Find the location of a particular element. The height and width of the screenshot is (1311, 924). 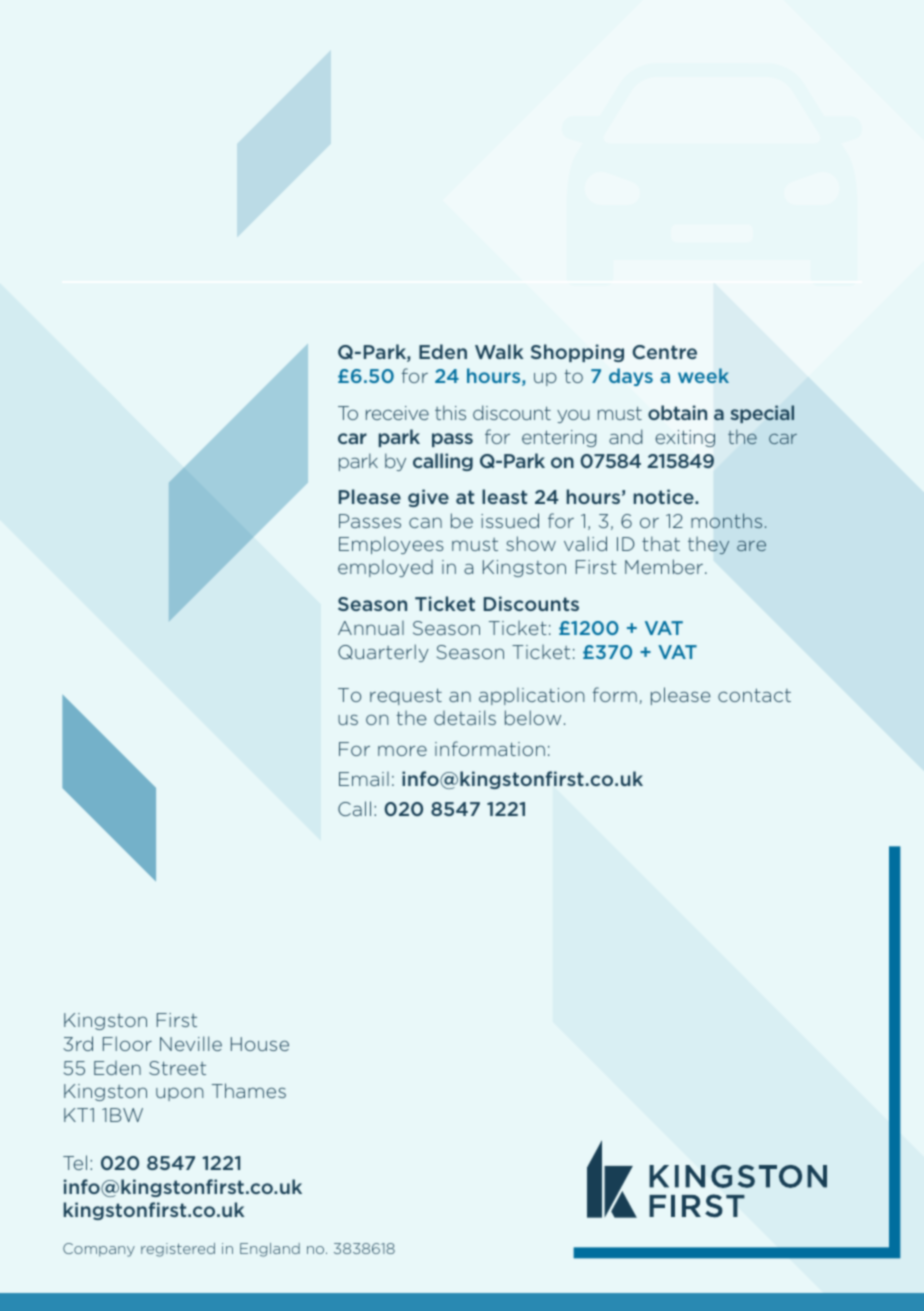

receive is located at coordinates (397, 413).
